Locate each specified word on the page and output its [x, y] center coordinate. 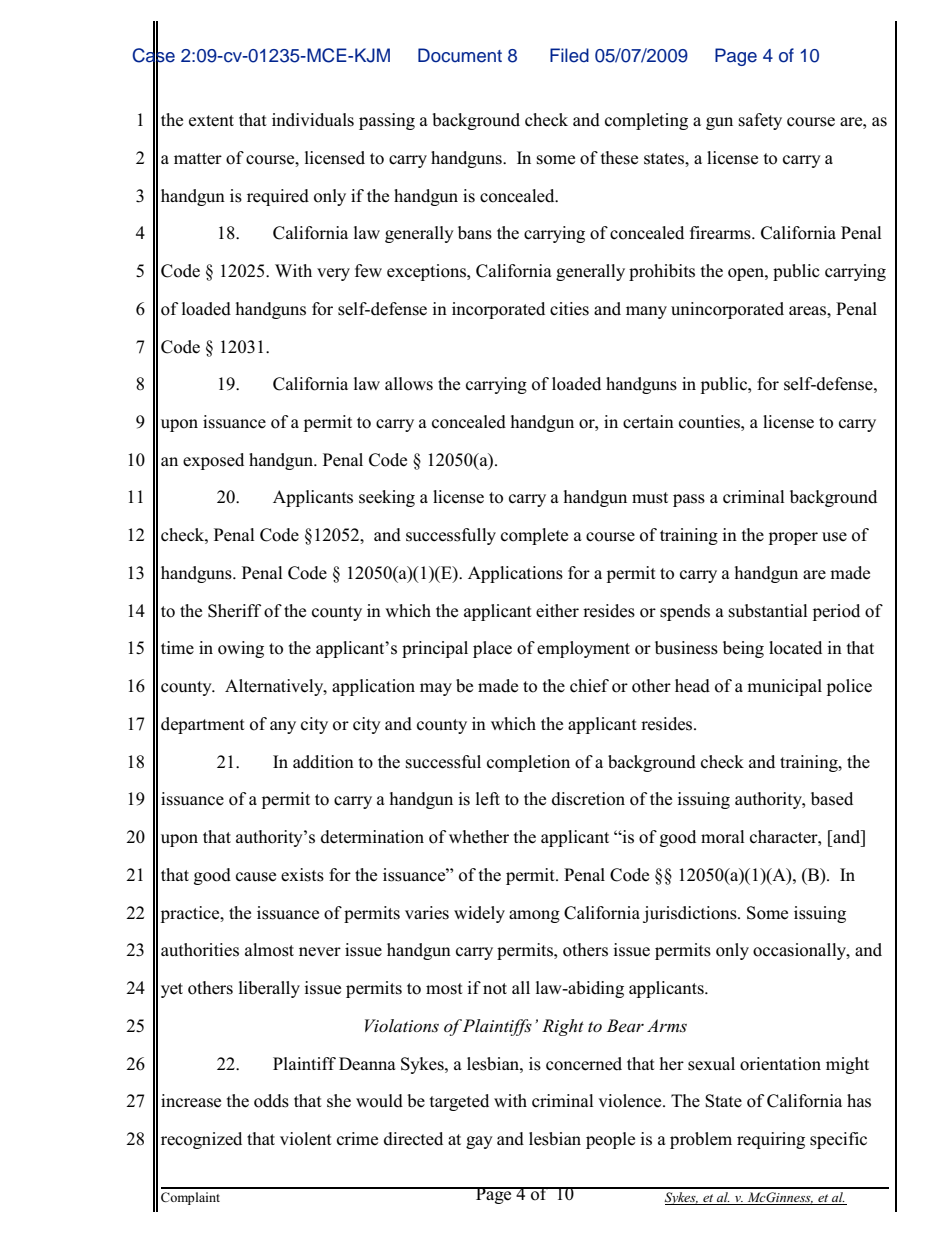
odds [271, 1101]
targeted [459, 1102]
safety [760, 121]
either [557, 611]
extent [211, 121]
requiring [771, 1140]
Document [460, 55]
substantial [768, 611]
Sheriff [234, 611]
